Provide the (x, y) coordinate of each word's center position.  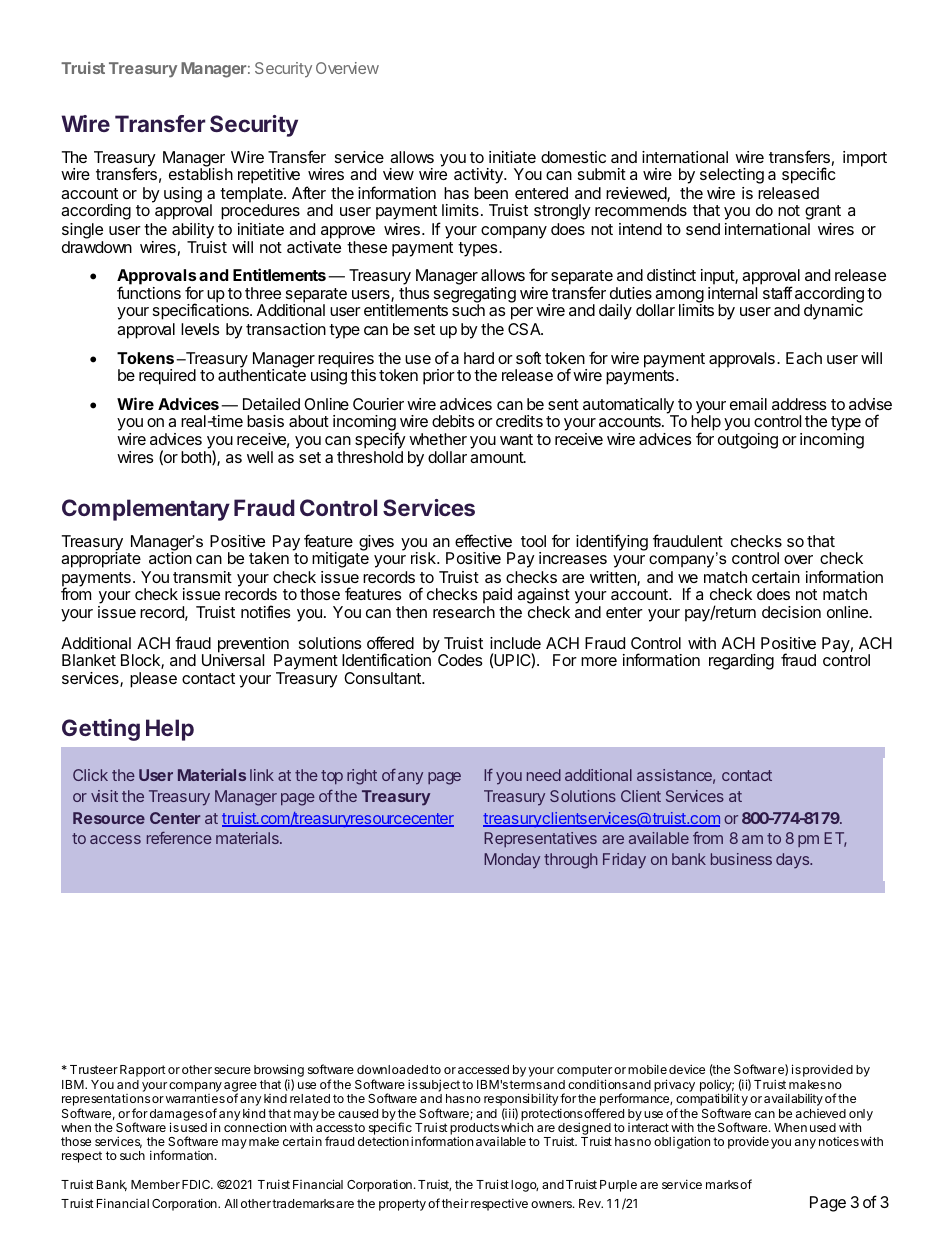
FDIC (197, 1184)
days (794, 861)
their (455, 1203)
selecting (732, 176)
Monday (512, 861)
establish (201, 174)
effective (483, 540)
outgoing (748, 441)
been (491, 193)
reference (179, 838)
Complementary (146, 510)
